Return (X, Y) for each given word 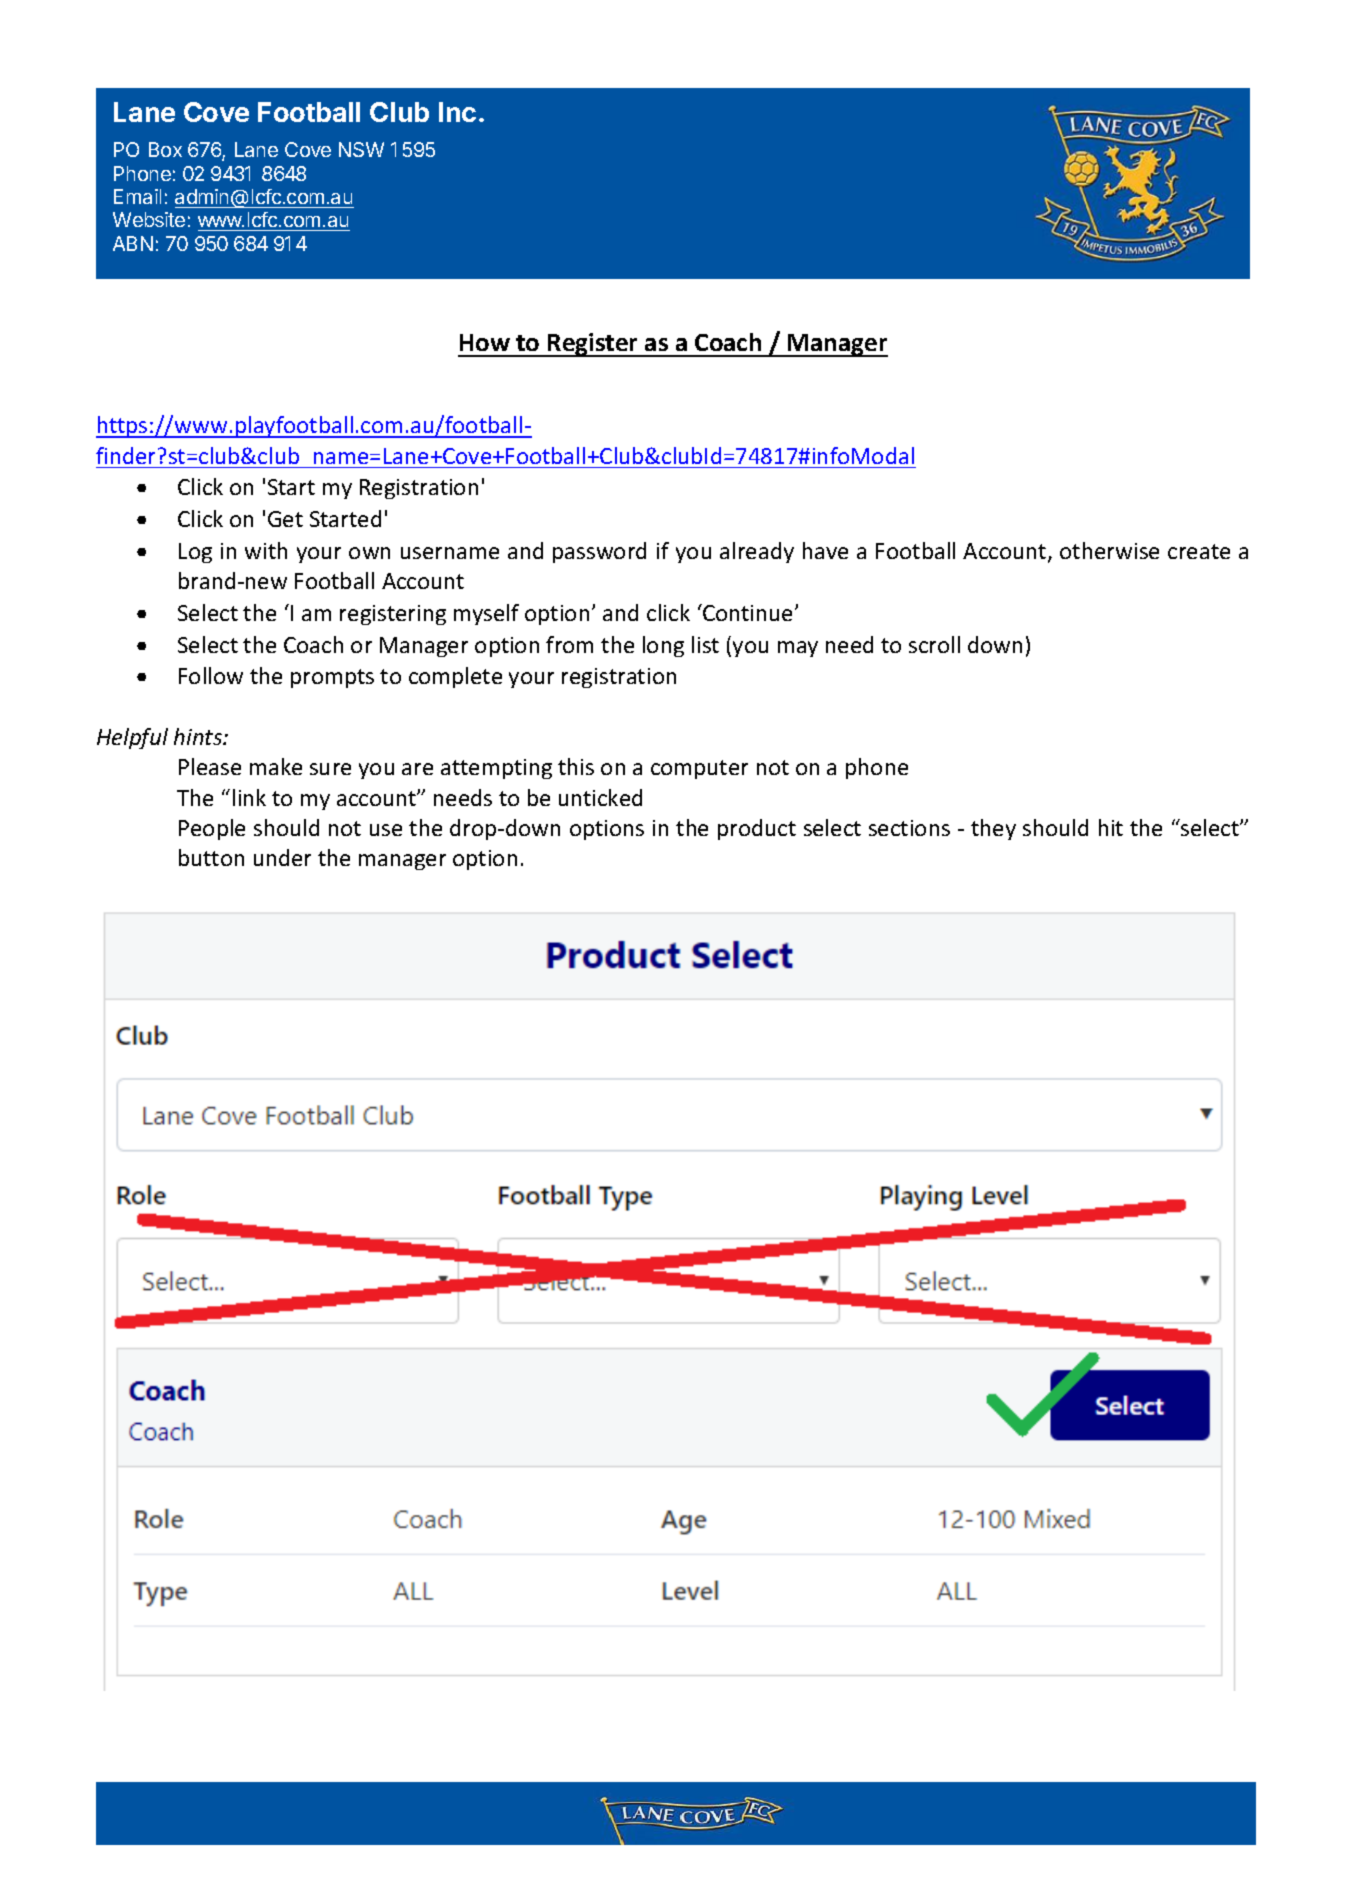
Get (285, 519)
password (599, 552)
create (1199, 551)
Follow (211, 675)
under (282, 857)
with (266, 550)
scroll (934, 644)
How (485, 342)
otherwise (1109, 550)
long (663, 646)
